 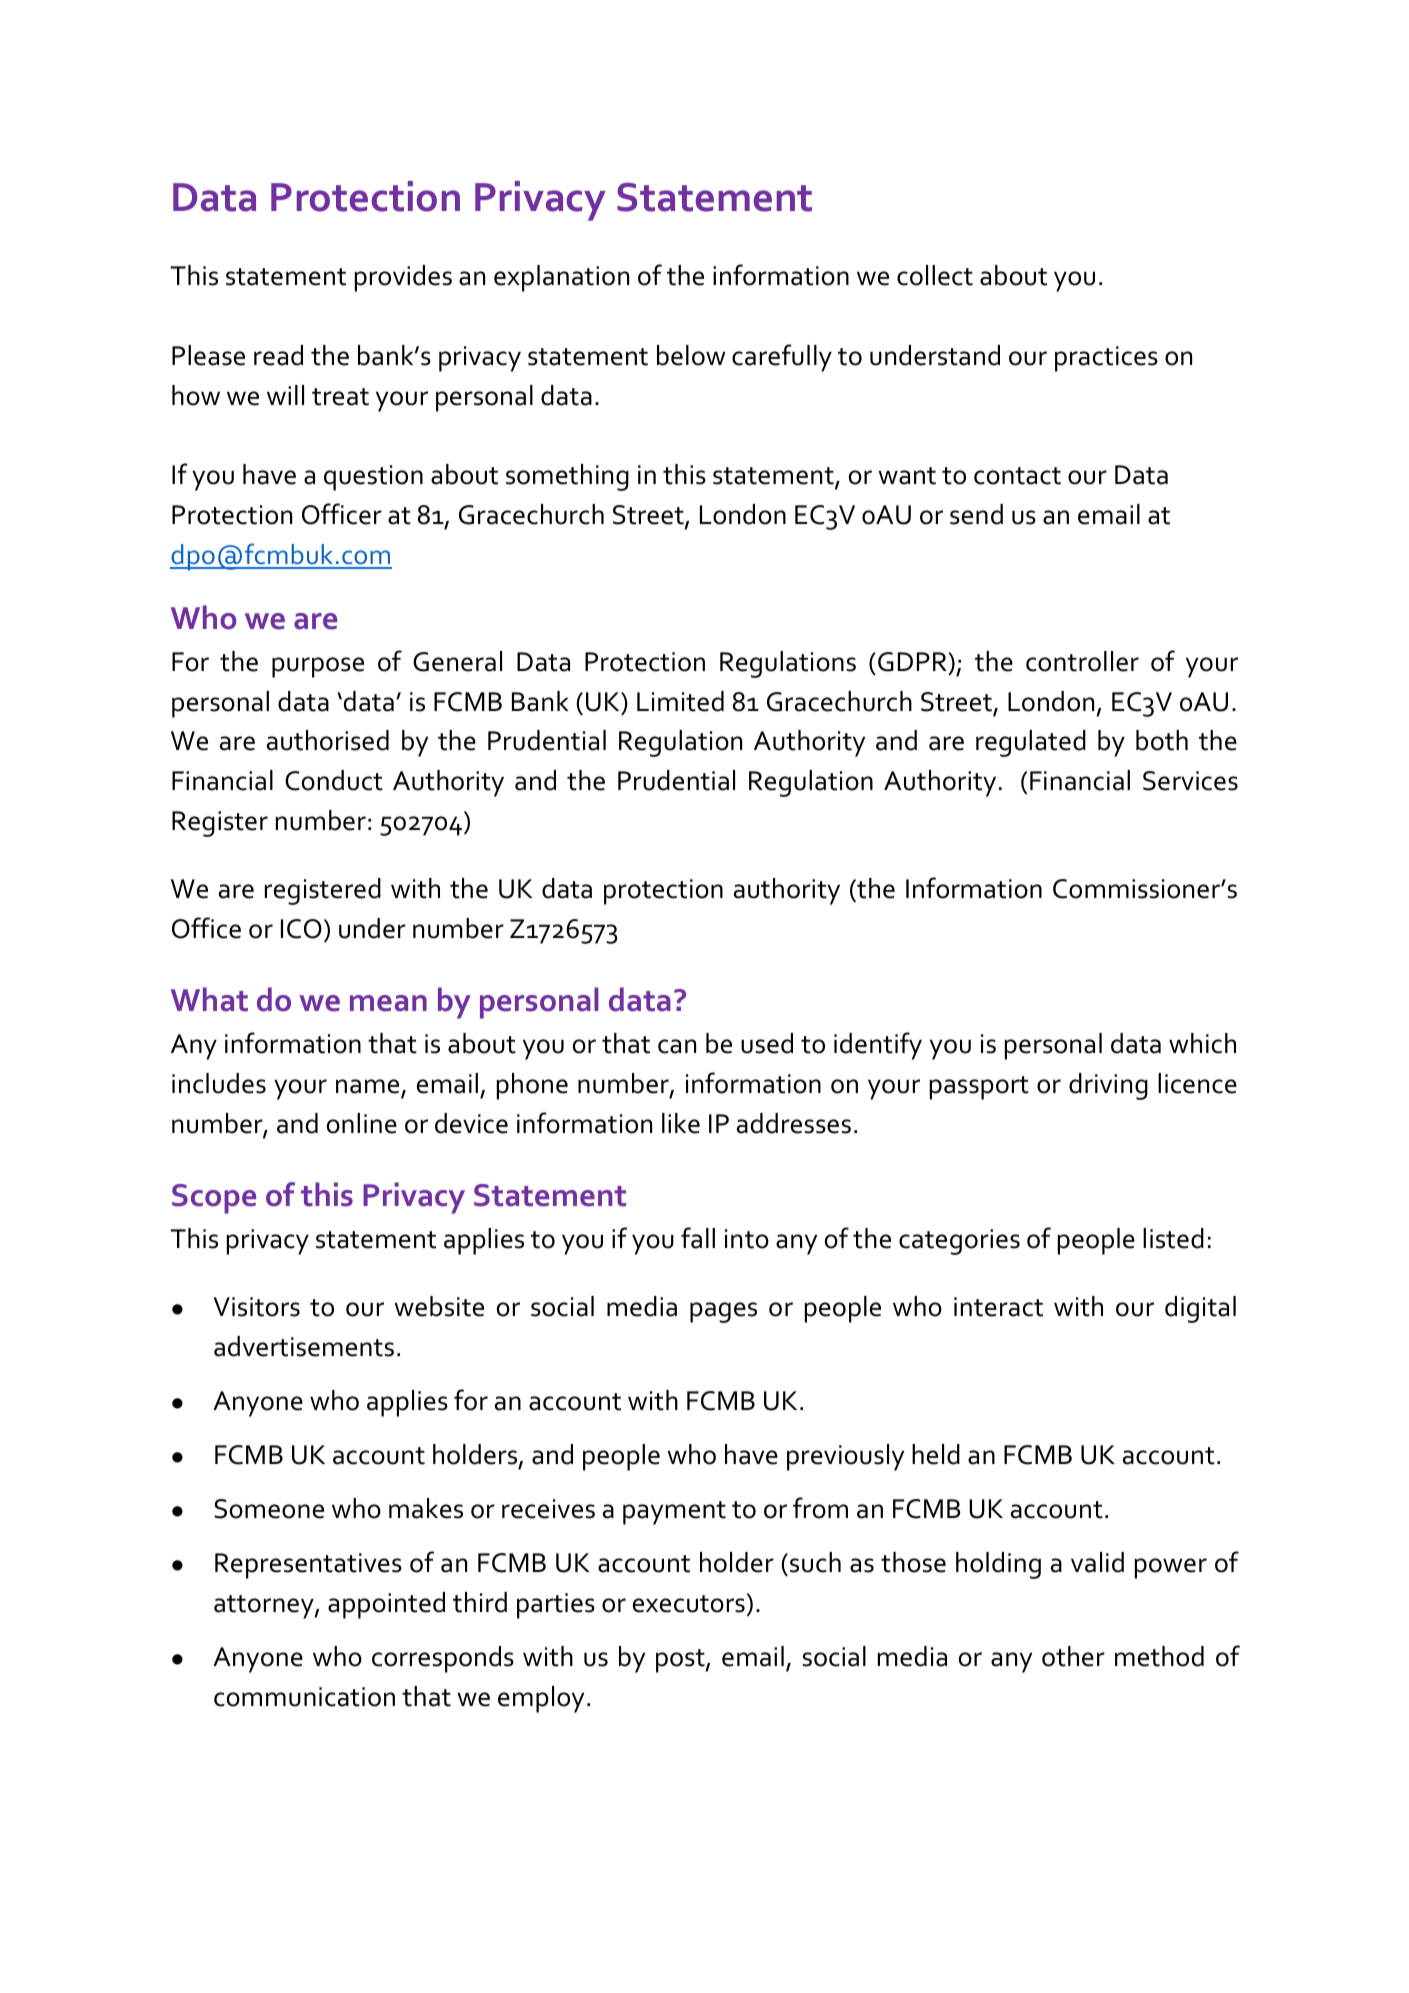 What do you see at coordinates (304, 1346) in the page?
I see `advertisements` at bounding box center [304, 1346].
